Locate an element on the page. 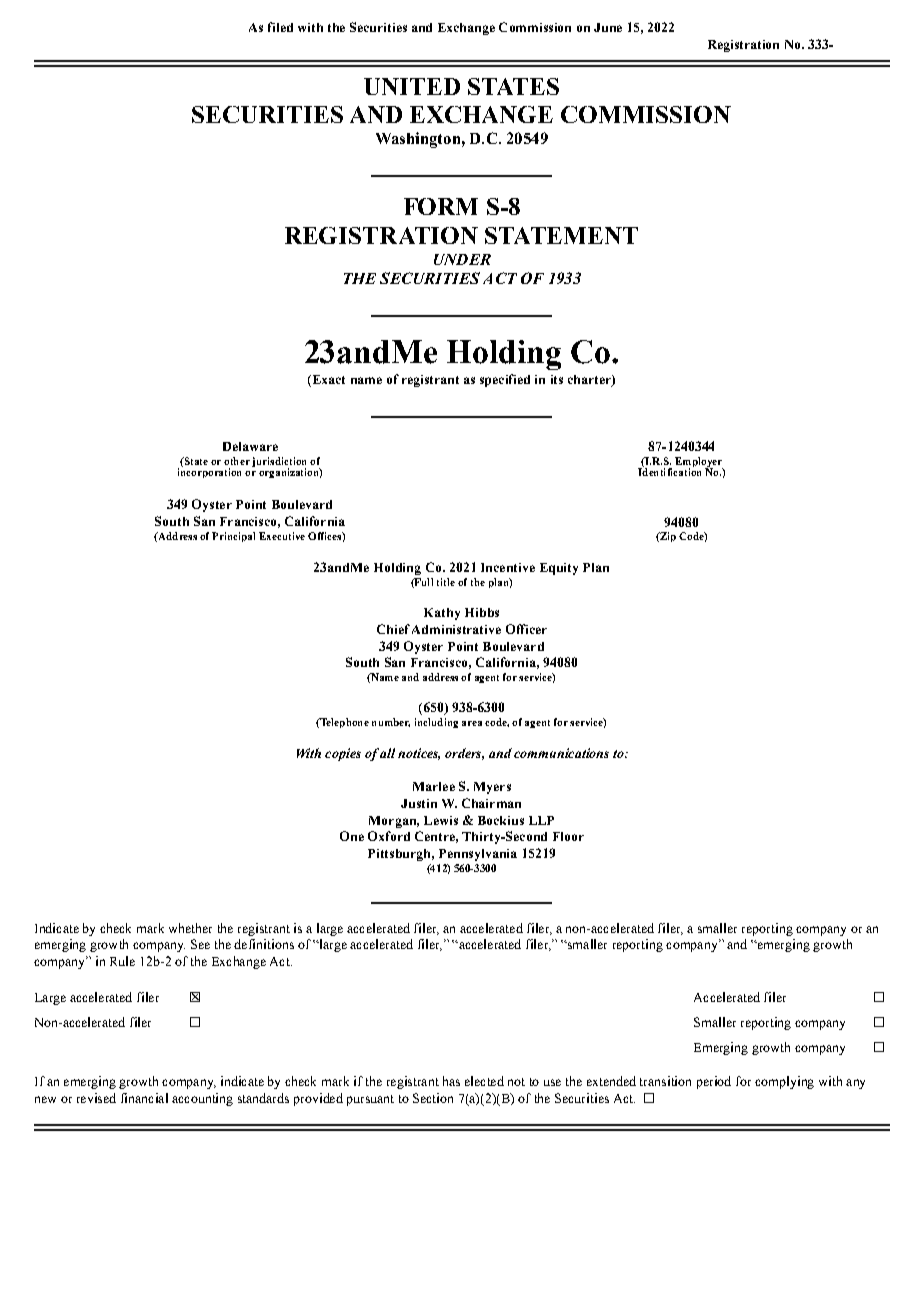 Image resolution: width=924 pixels, height=1308 pixels. June is located at coordinates (608, 27).
